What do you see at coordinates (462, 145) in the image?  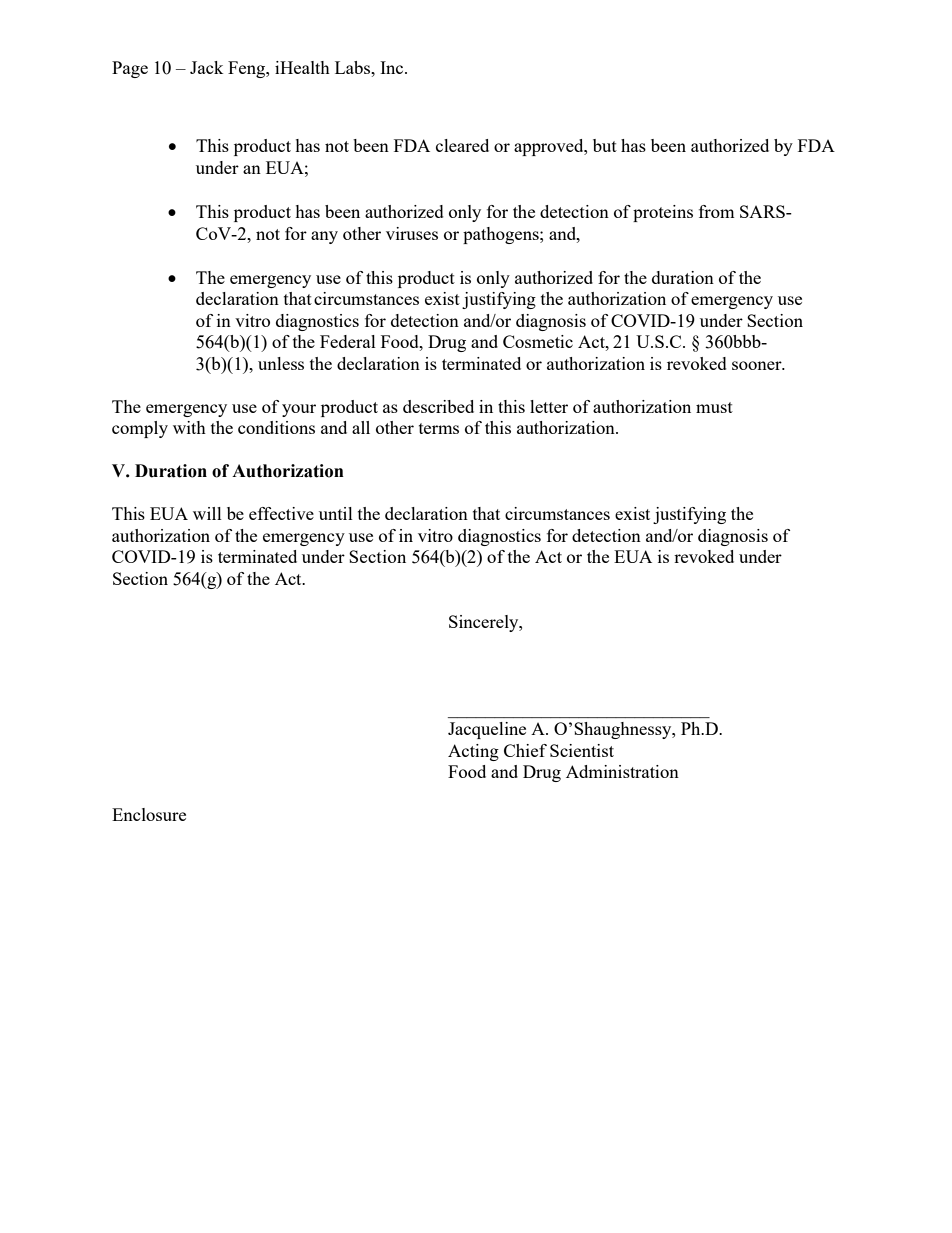 I see `cleared` at bounding box center [462, 145].
